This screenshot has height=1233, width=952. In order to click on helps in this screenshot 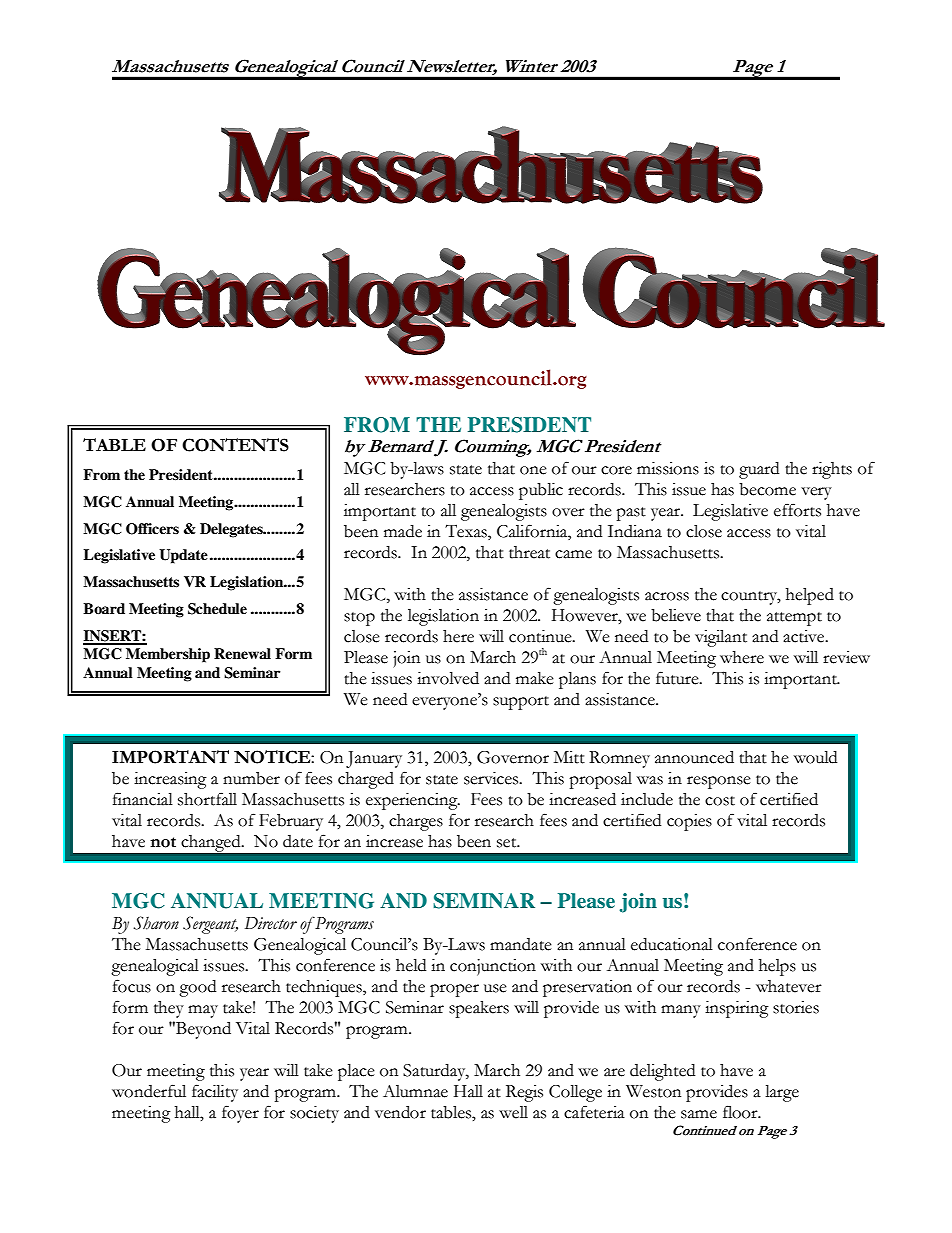, I will do `click(777, 967)`.
